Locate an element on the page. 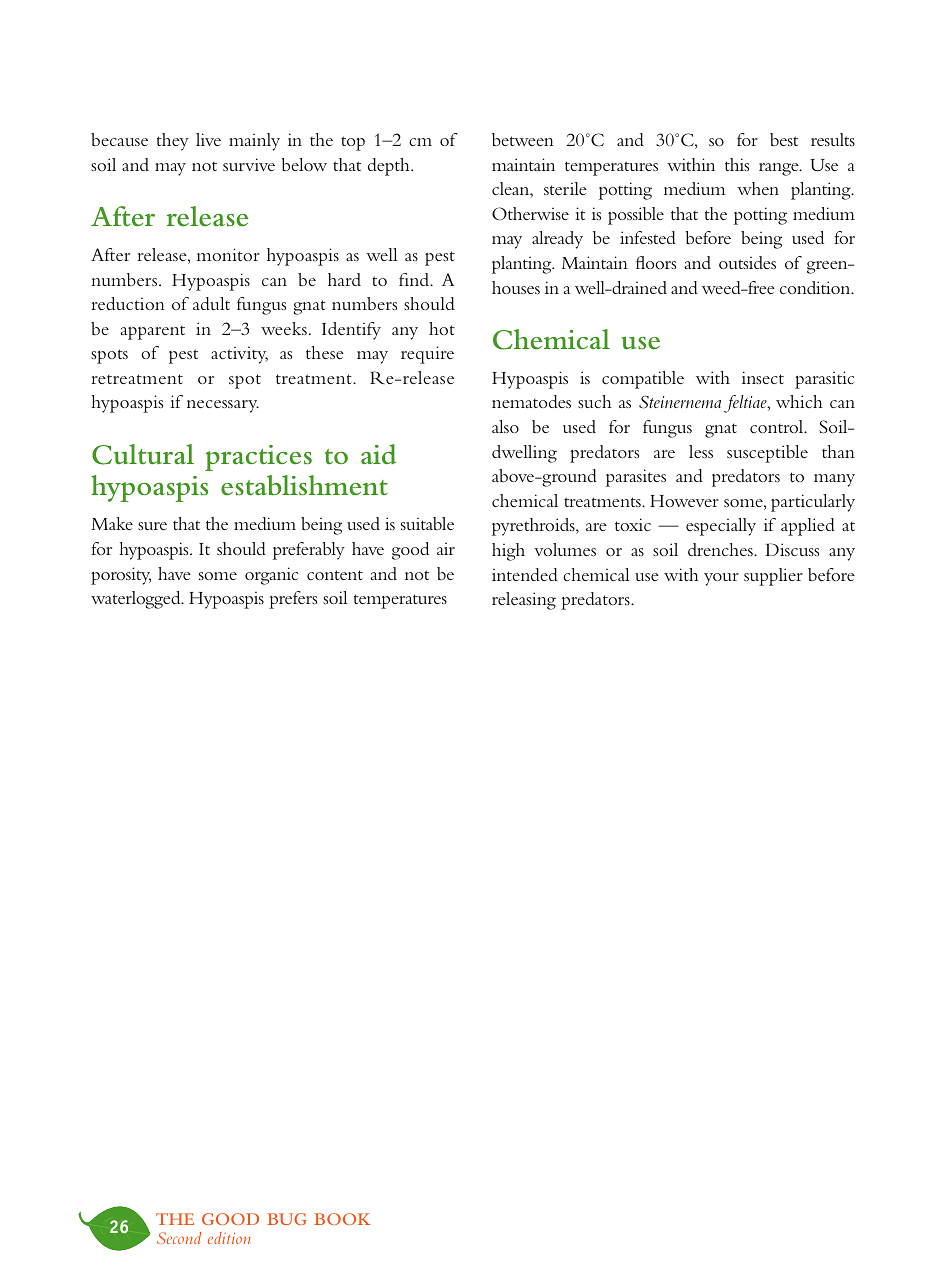 Image resolution: width=946 pixels, height=1288 pixels. supplier is located at coordinates (773, 577).
